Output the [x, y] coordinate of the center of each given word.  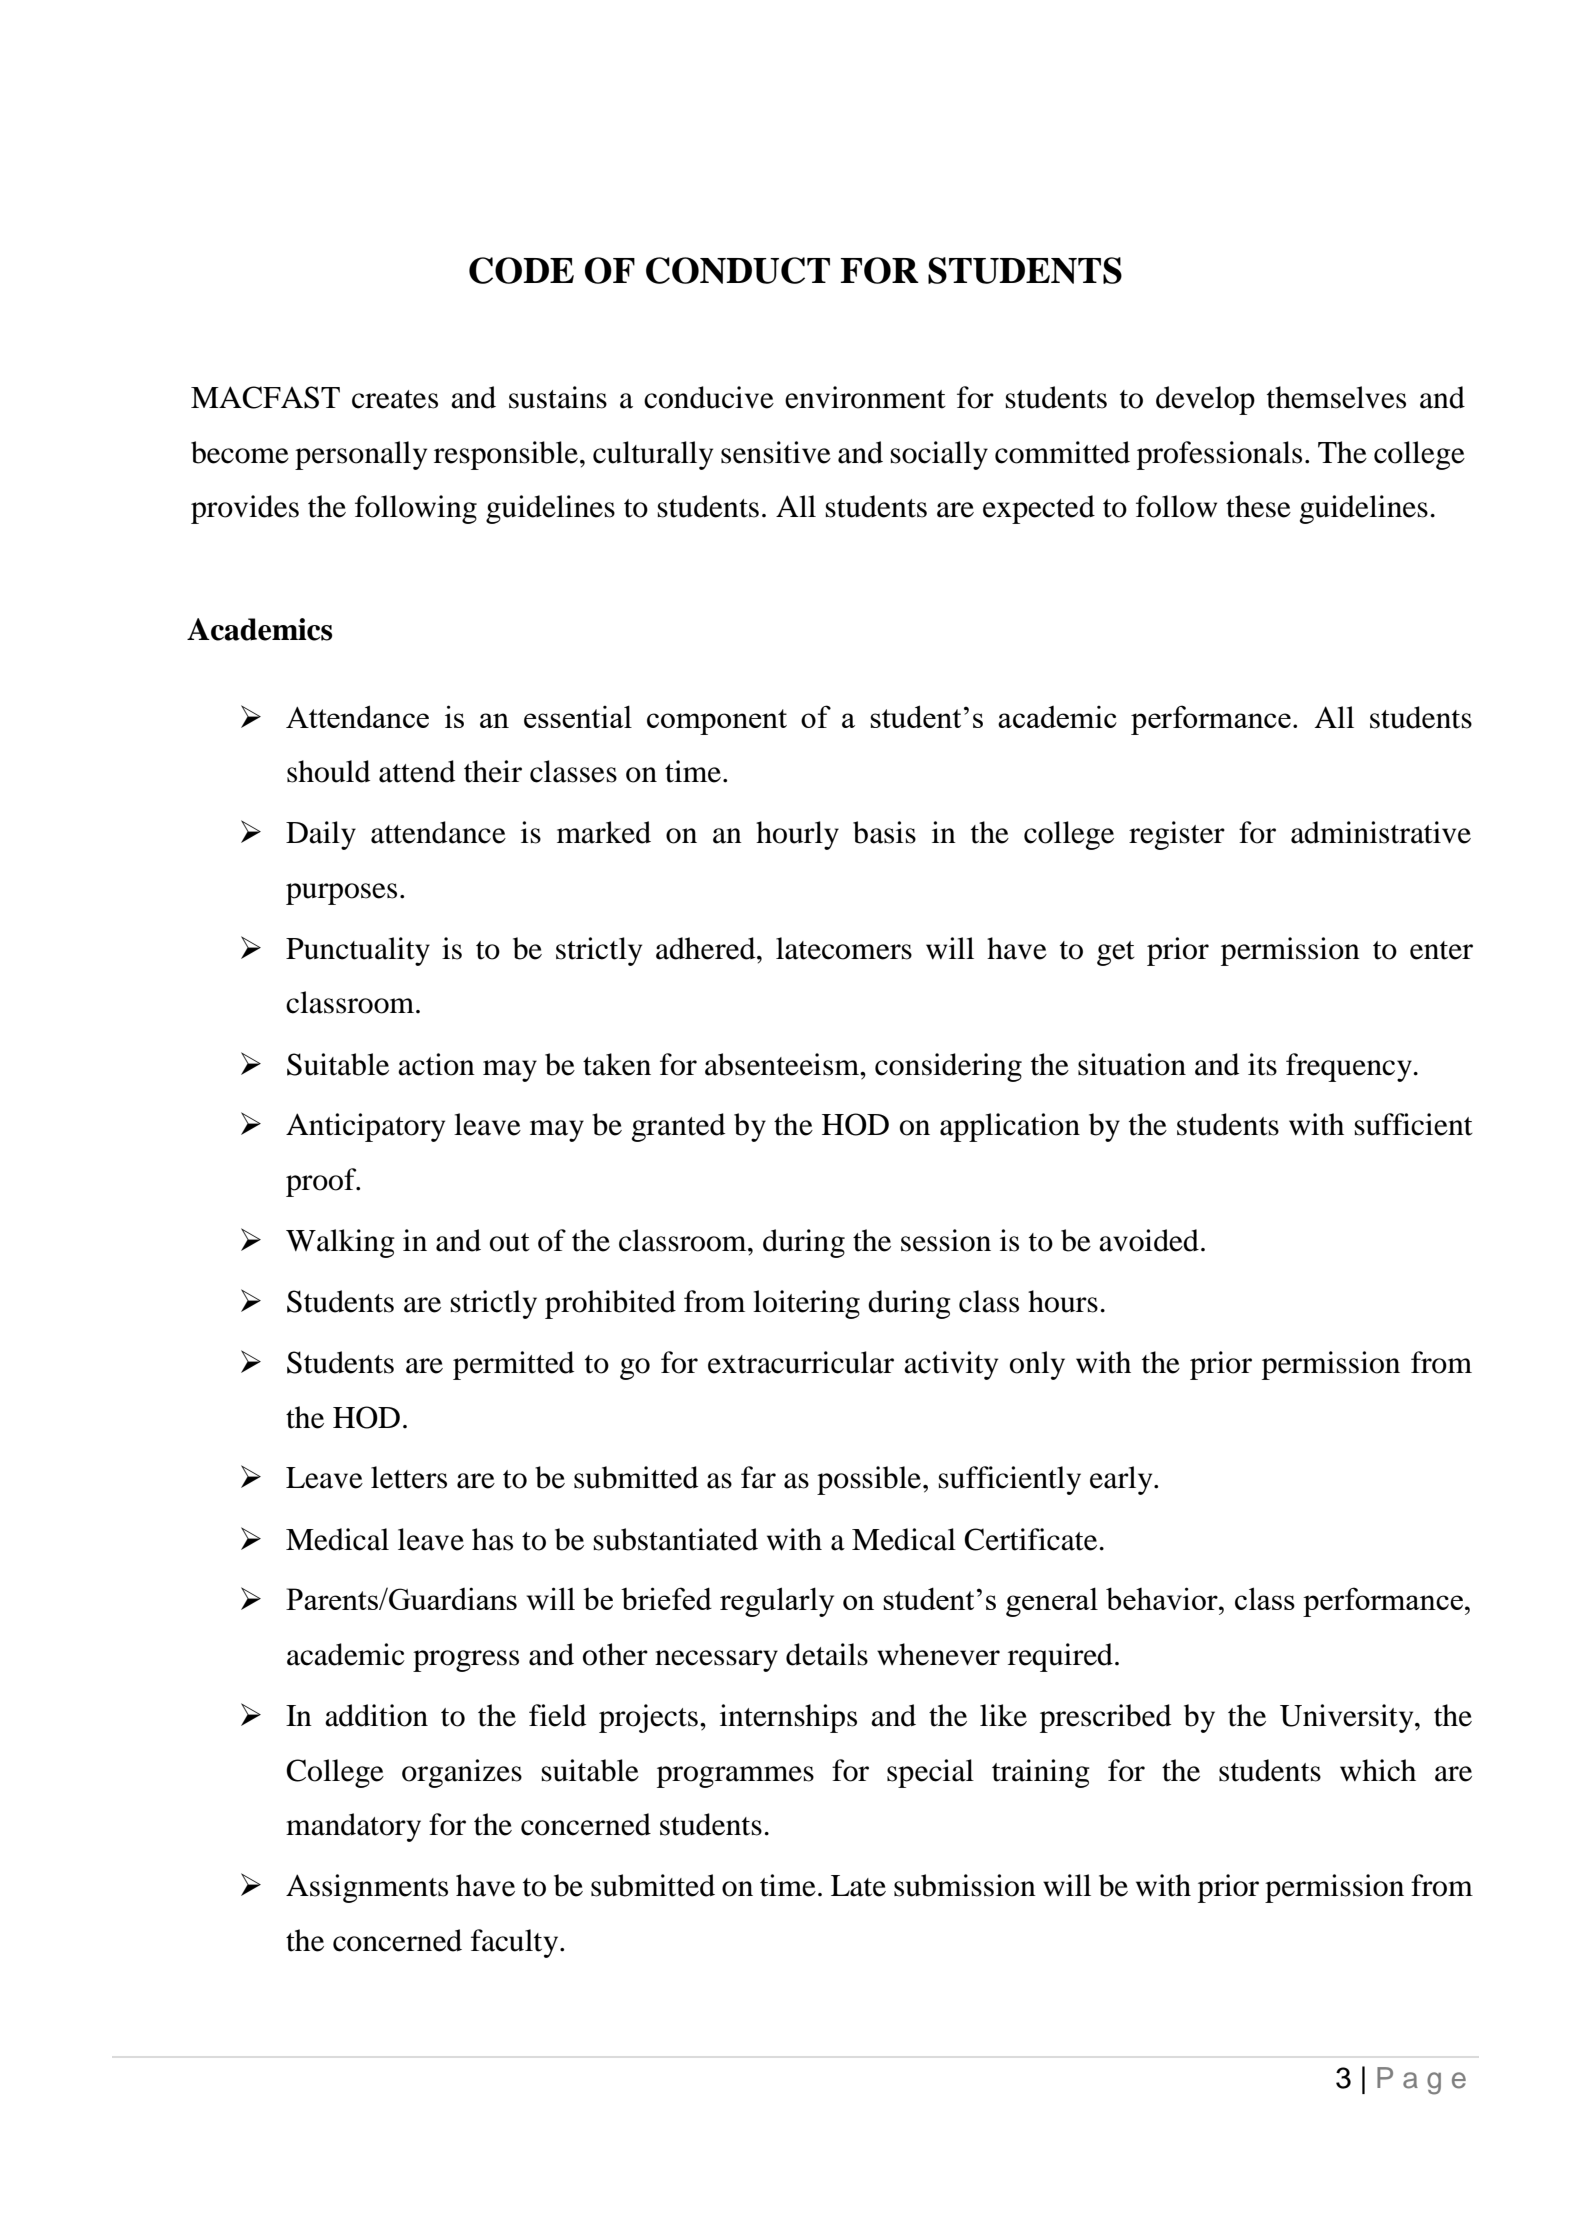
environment [865, 397]
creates [395, 399]
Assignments [367, 1888]
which [1378, 1770]
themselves [1336, 397]
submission [965, 1885]
